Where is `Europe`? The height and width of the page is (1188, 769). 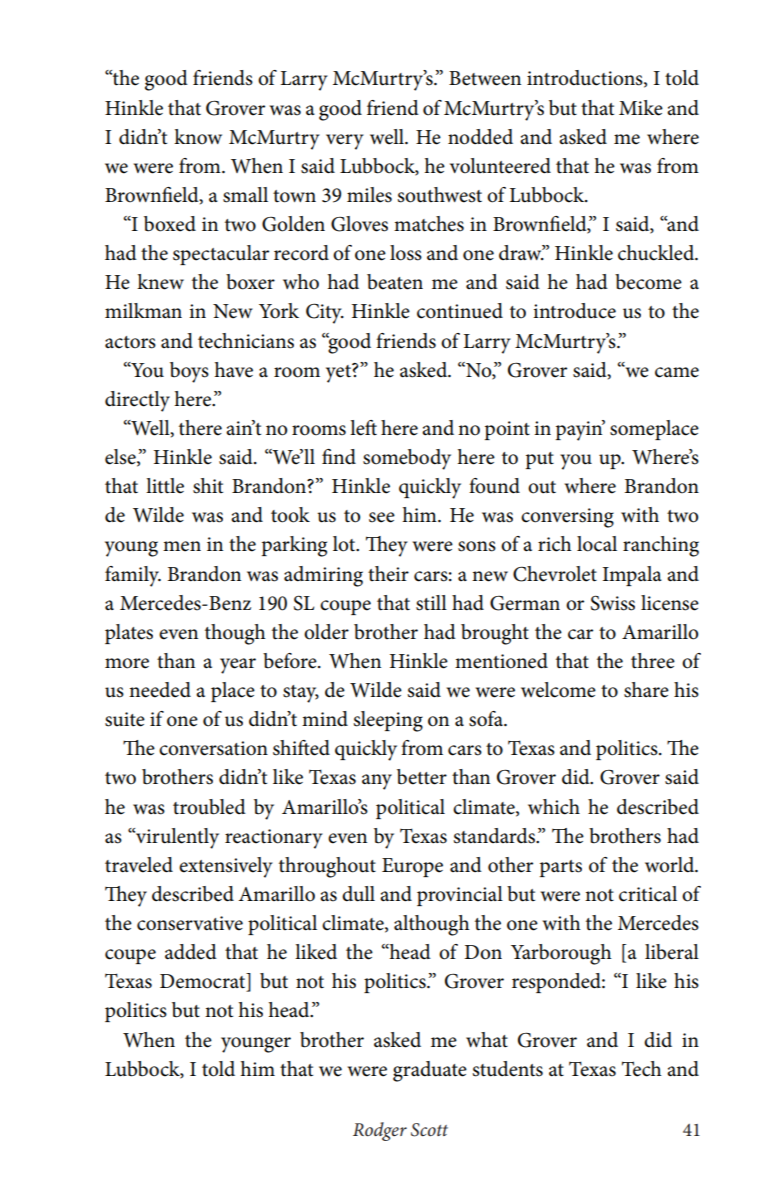
Europe is located at coordinates (412, 867).
